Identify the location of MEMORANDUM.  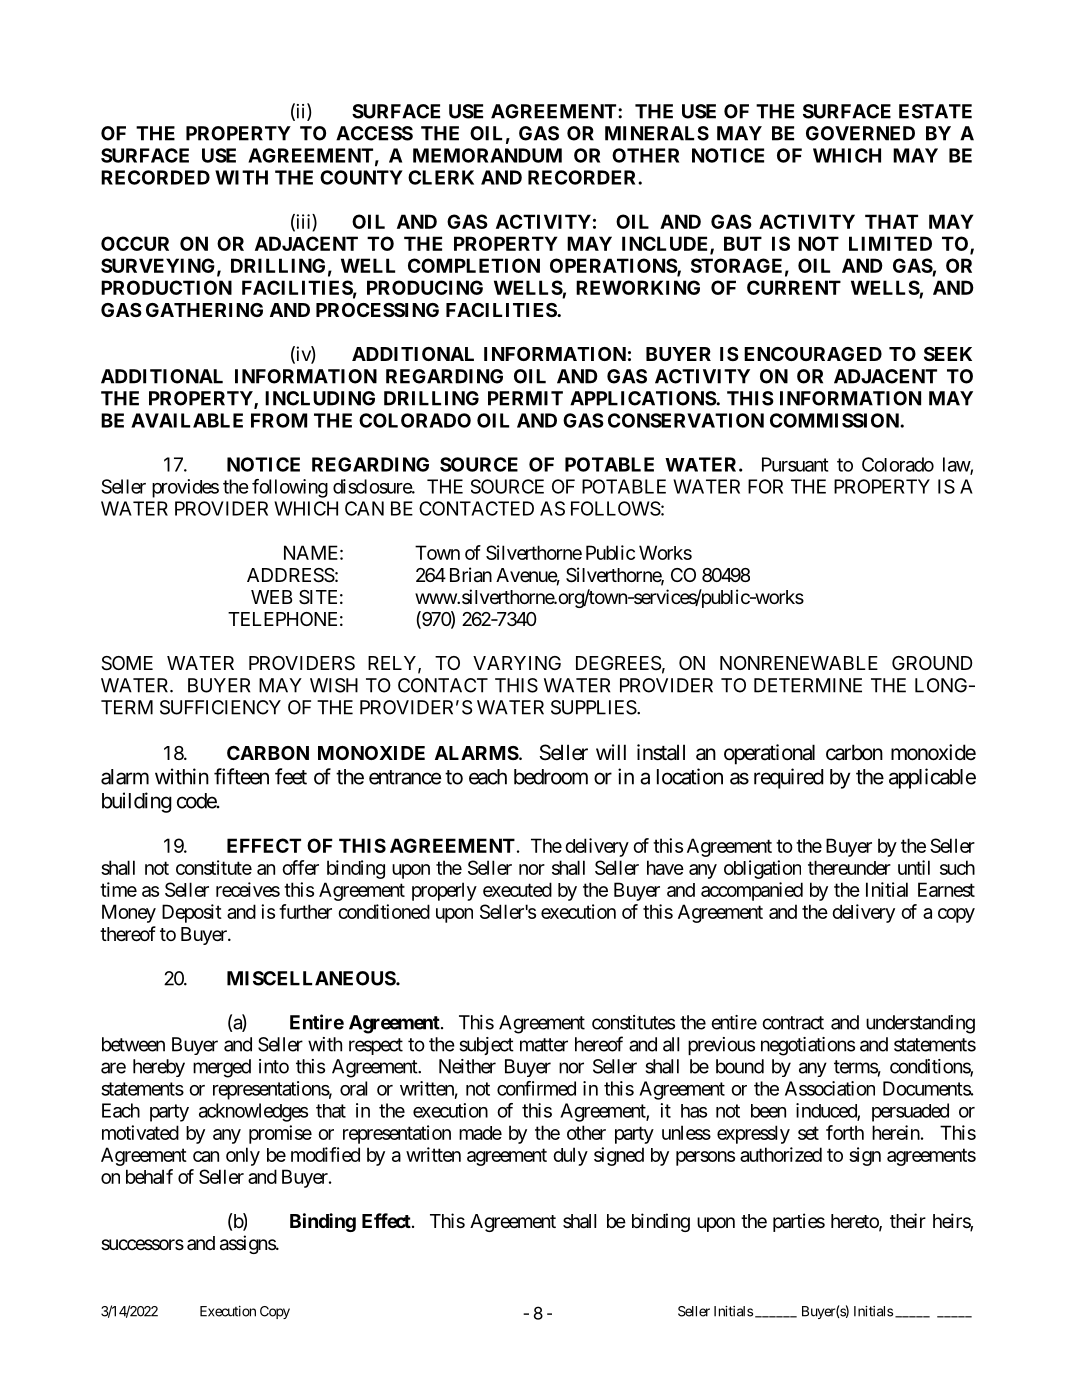
(487, 155).
